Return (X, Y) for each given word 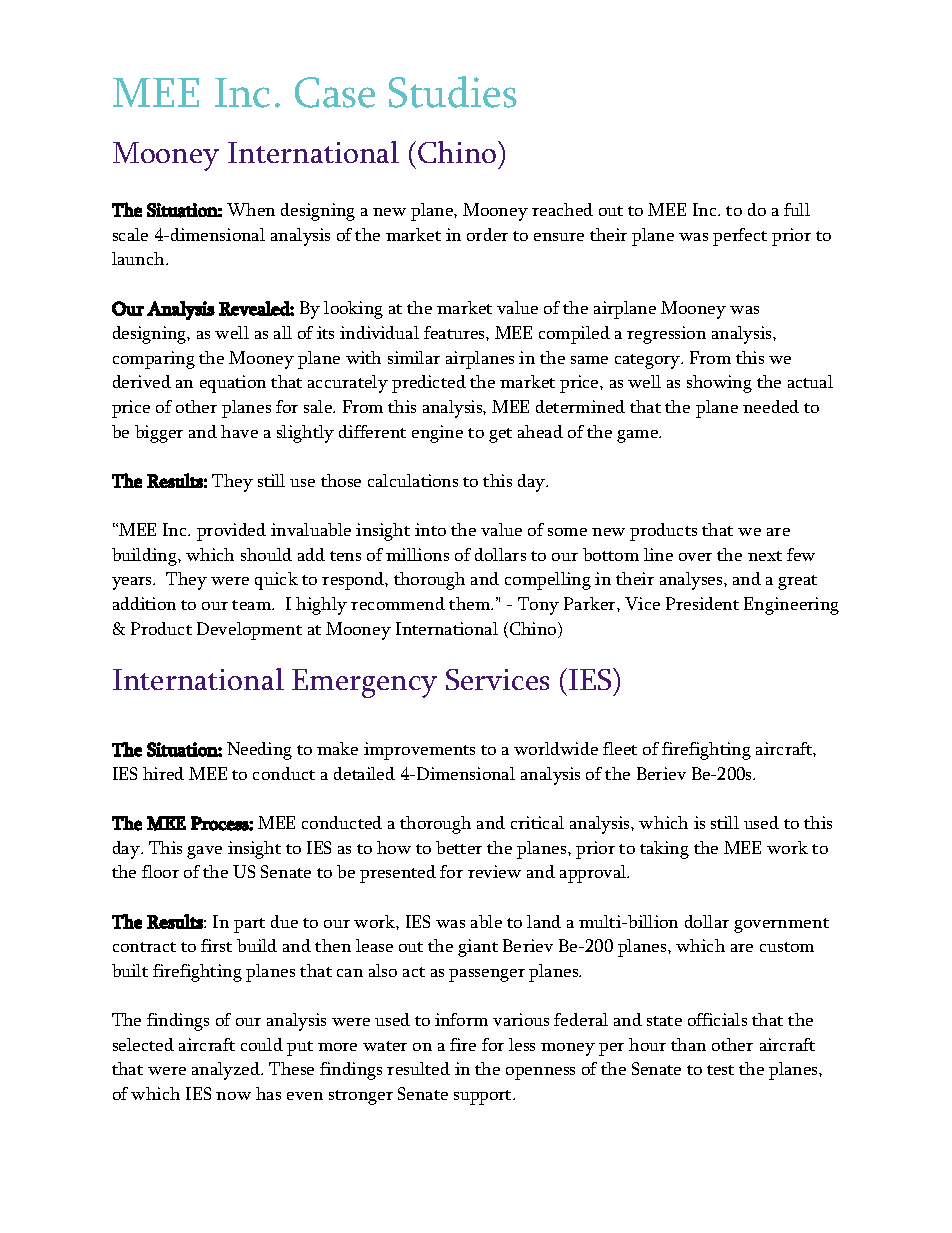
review (494, 871)
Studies (453, 92)
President (702, 603)
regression (666, 335)
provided (231, 532)
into (430, 529)
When (251, 209)
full (797, 209)
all (283, 332)
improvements (419, 751)
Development (249, 631)
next (765, 556)
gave (204, 852)
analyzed (227, 1071)
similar (414, 357)
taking (664, 850)
